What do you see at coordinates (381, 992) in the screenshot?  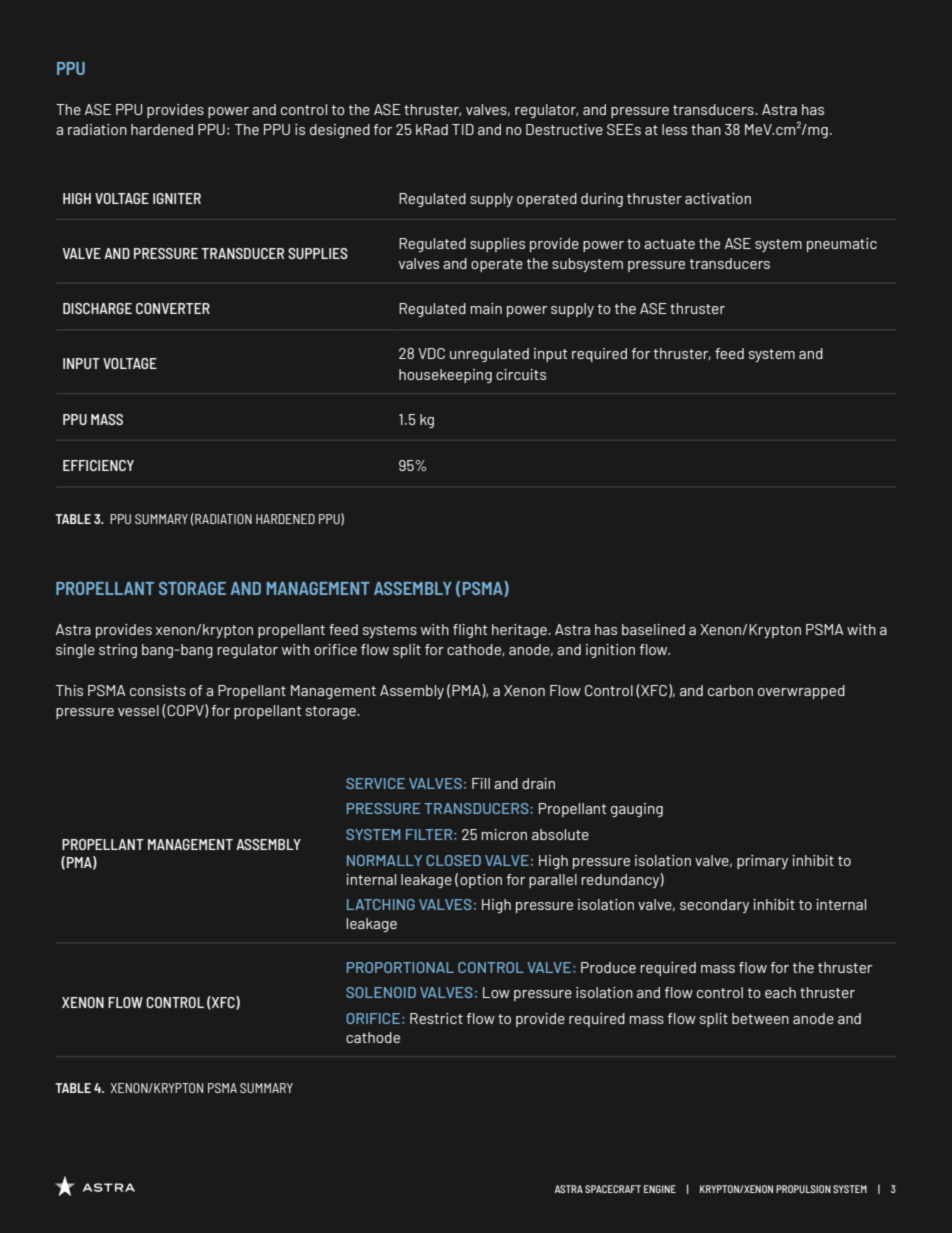 I see `SOLENOID` at bounding box center [381, 992].
